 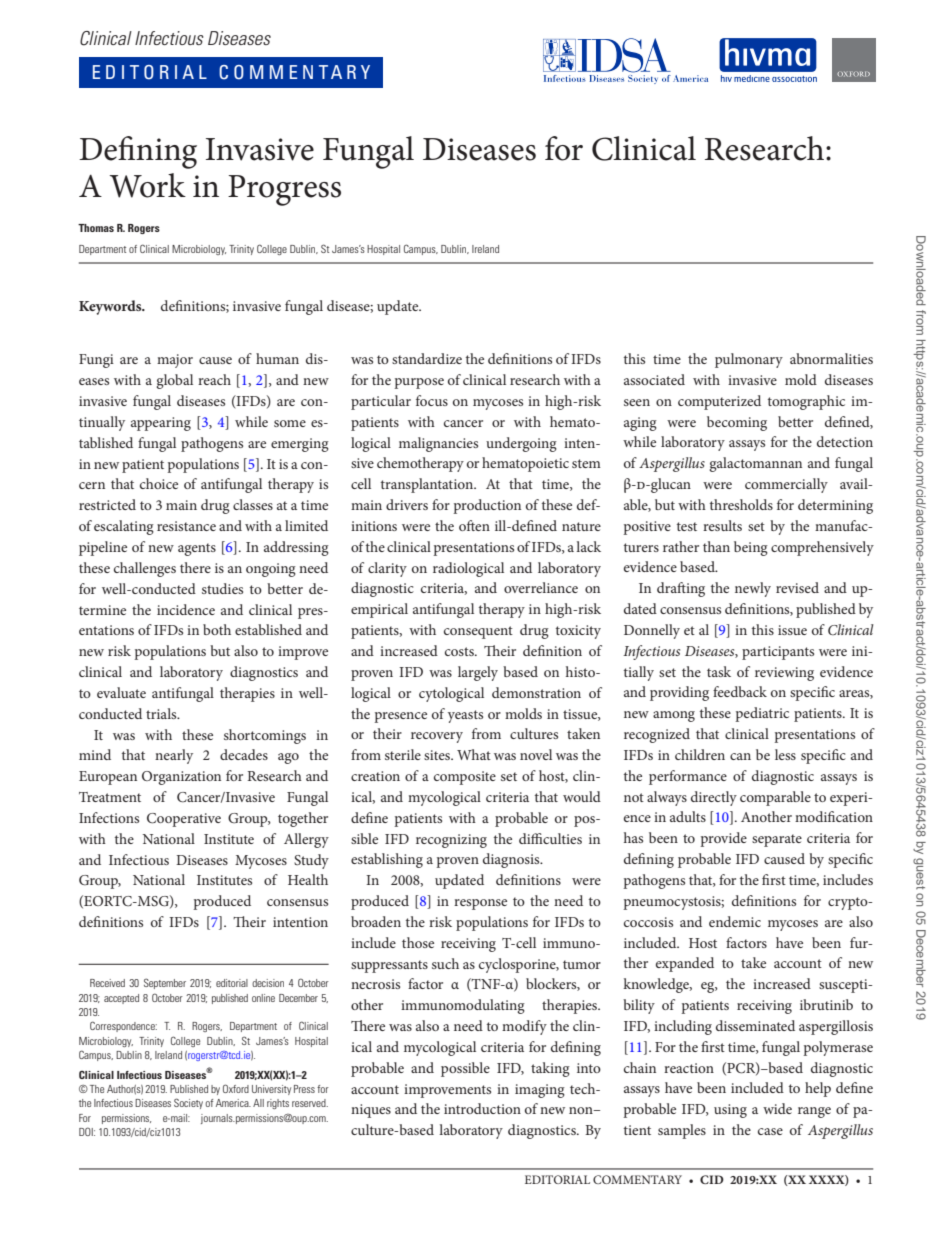 What do you see at coordinates (148, 185) in the image?
I see `Work` at bounding box center [148, 185].
